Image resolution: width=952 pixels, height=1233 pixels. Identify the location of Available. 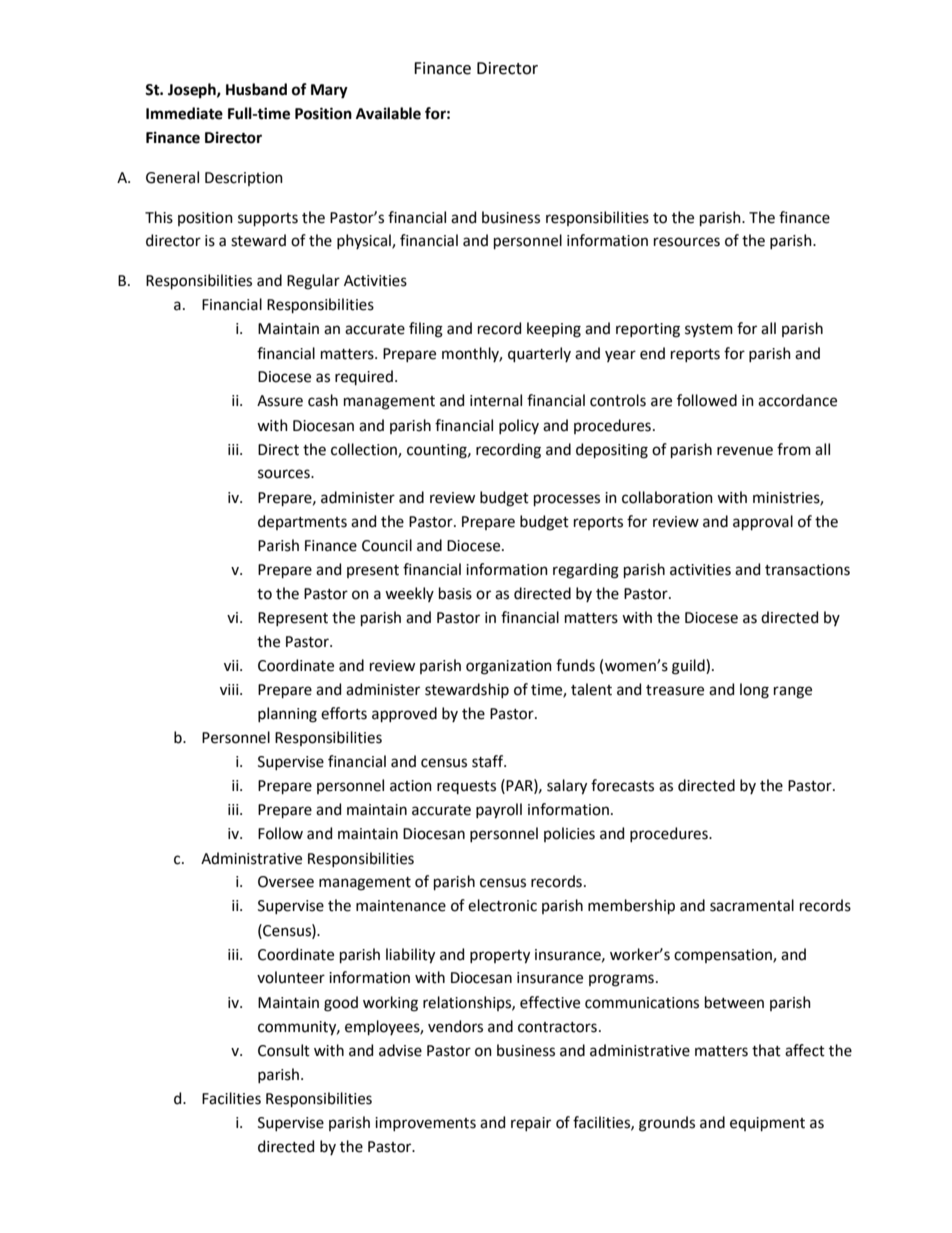
(388, 113).
